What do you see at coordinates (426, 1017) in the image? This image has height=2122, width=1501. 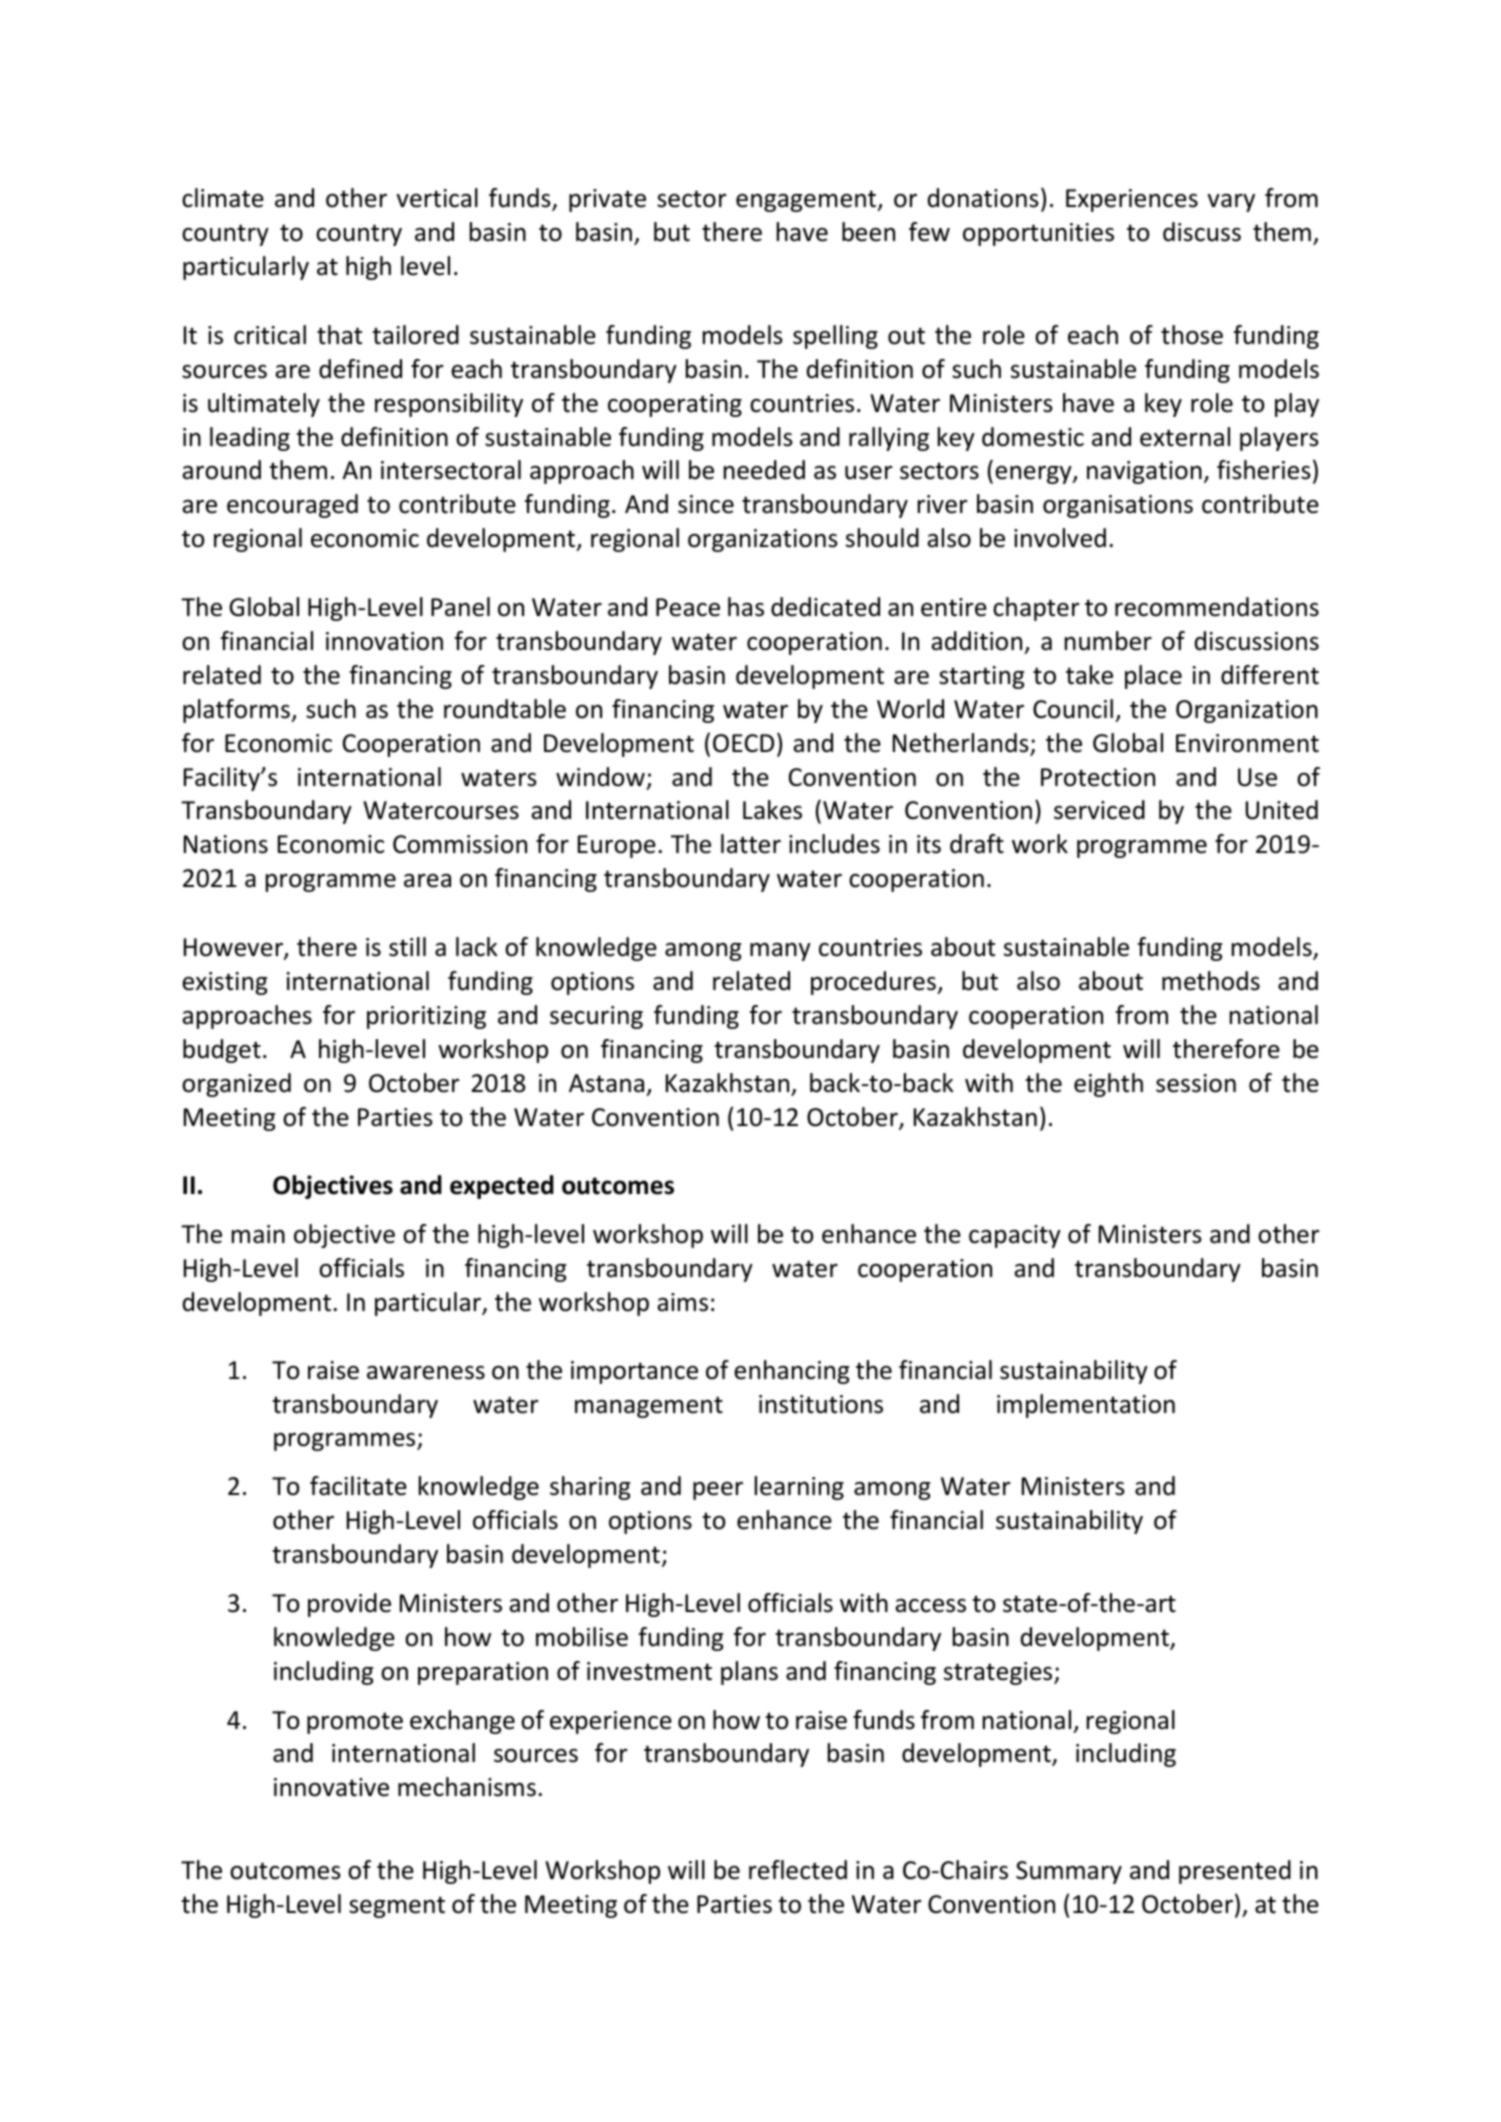 I see `prioritizing` at bounding box center [426, 1017].
